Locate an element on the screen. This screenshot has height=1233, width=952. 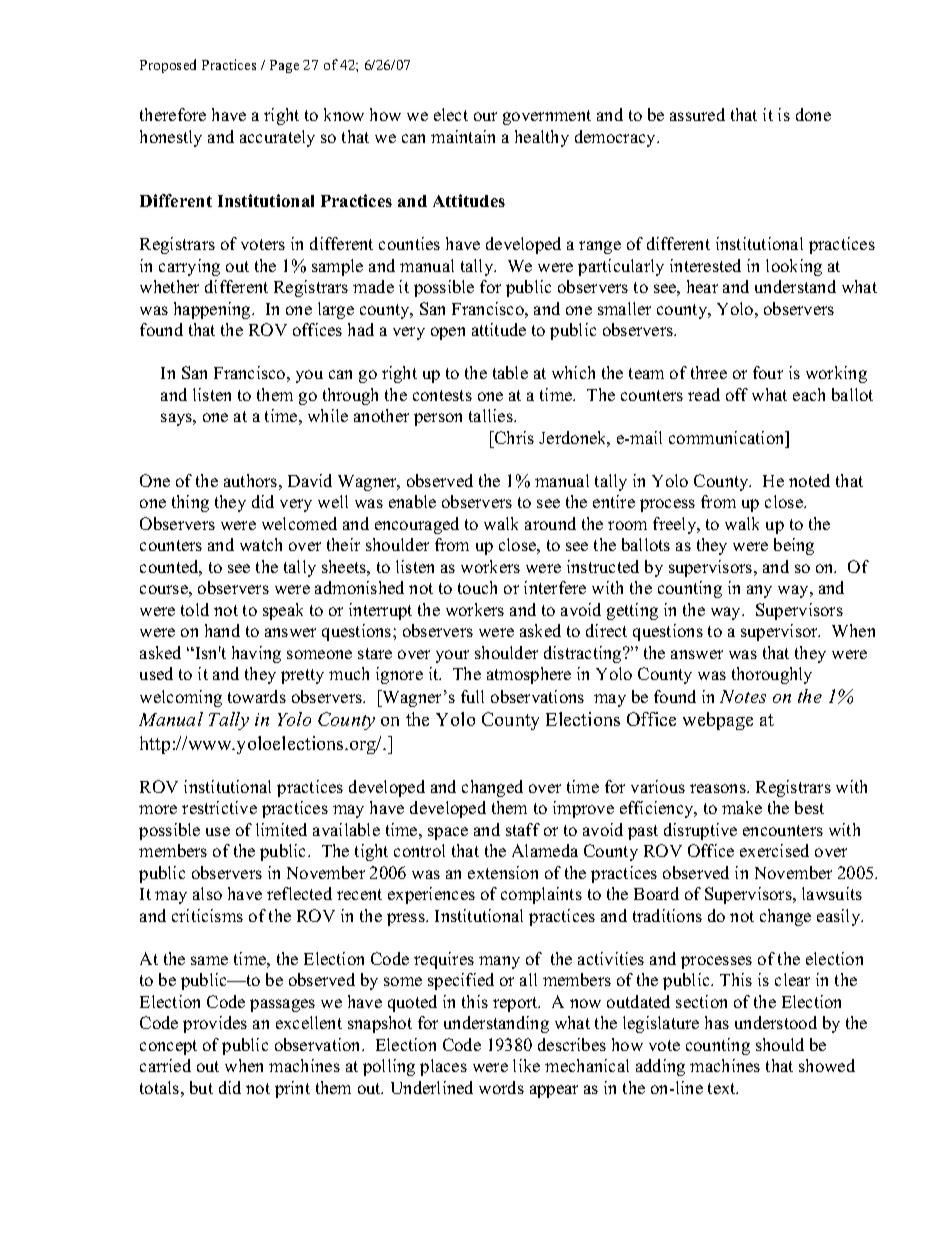
assured is located at coordinates (697, 114).
